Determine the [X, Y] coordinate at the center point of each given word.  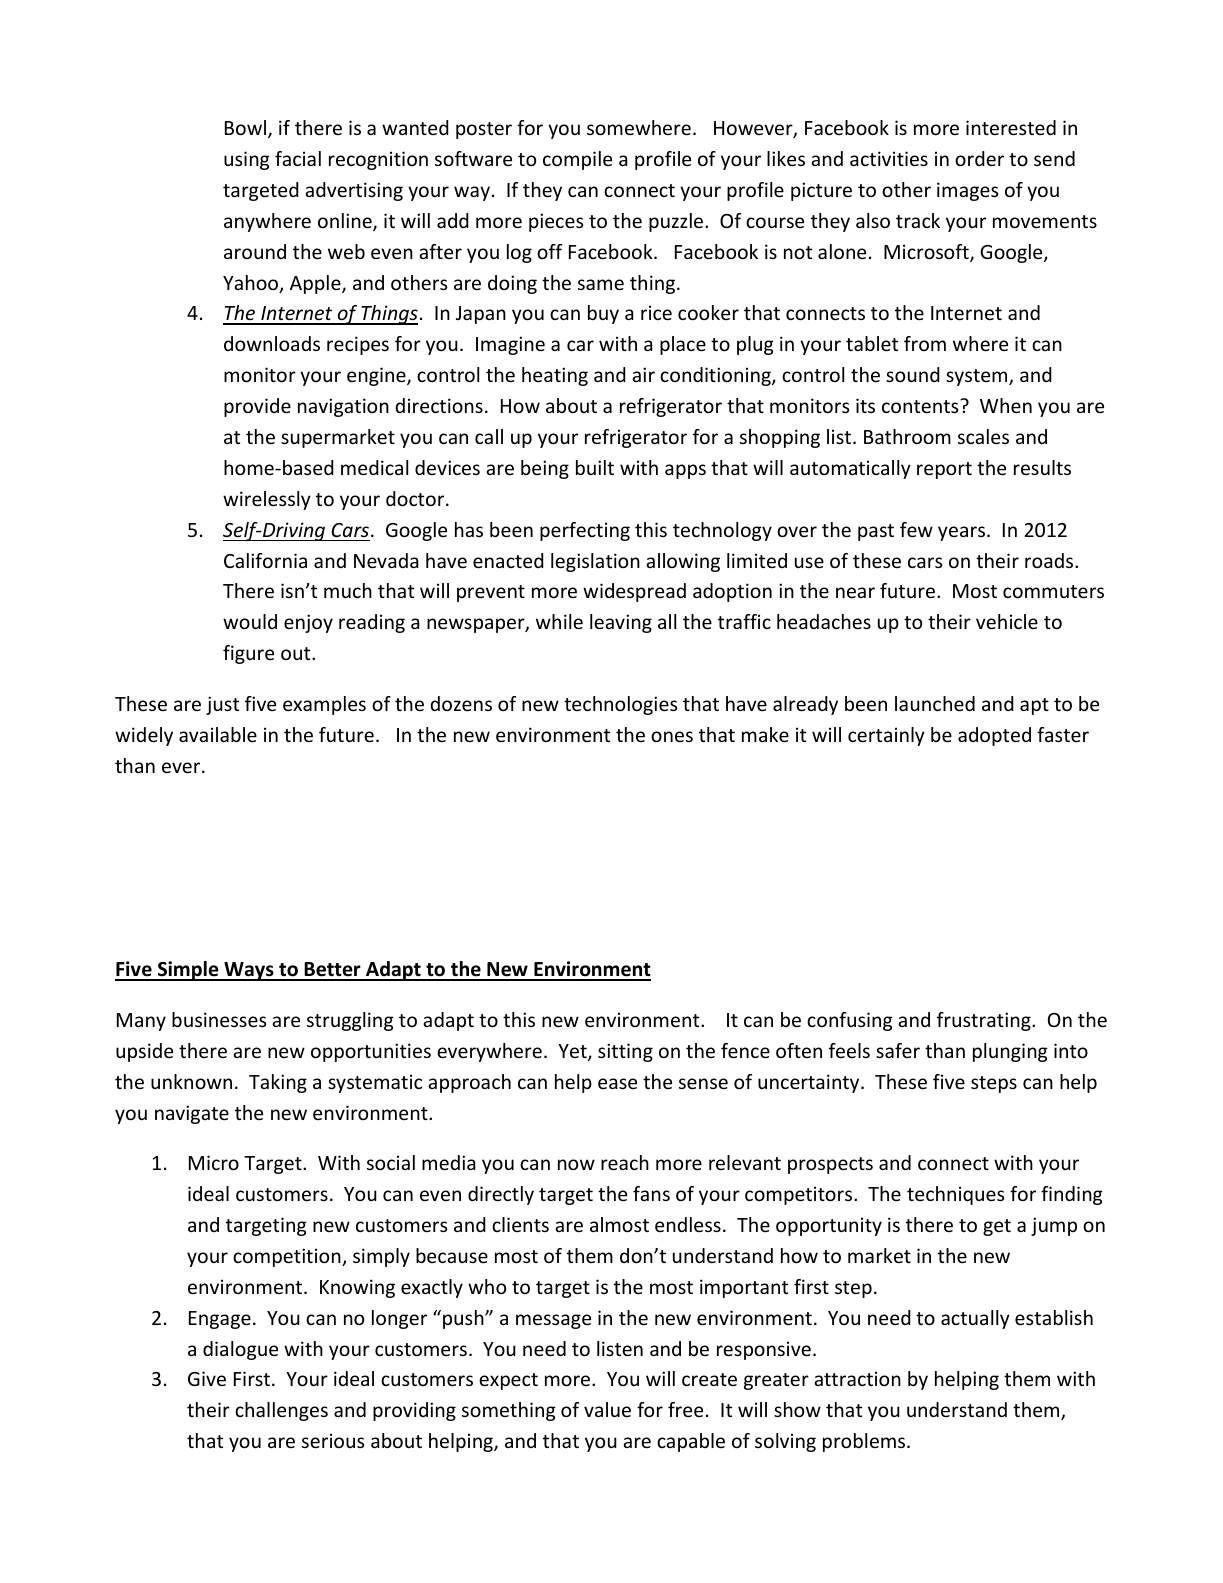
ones [672, 736]
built [595, 467]
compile [577, 160]
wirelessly [267, 500]
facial [298, 158]
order [979, 158]
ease [617, 1083]
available [218, 734]
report [944, 470]
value [607, 1409]
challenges [281, 1411]
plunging [1010, 1052]
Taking [278, 1083]
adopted [994, 736]
